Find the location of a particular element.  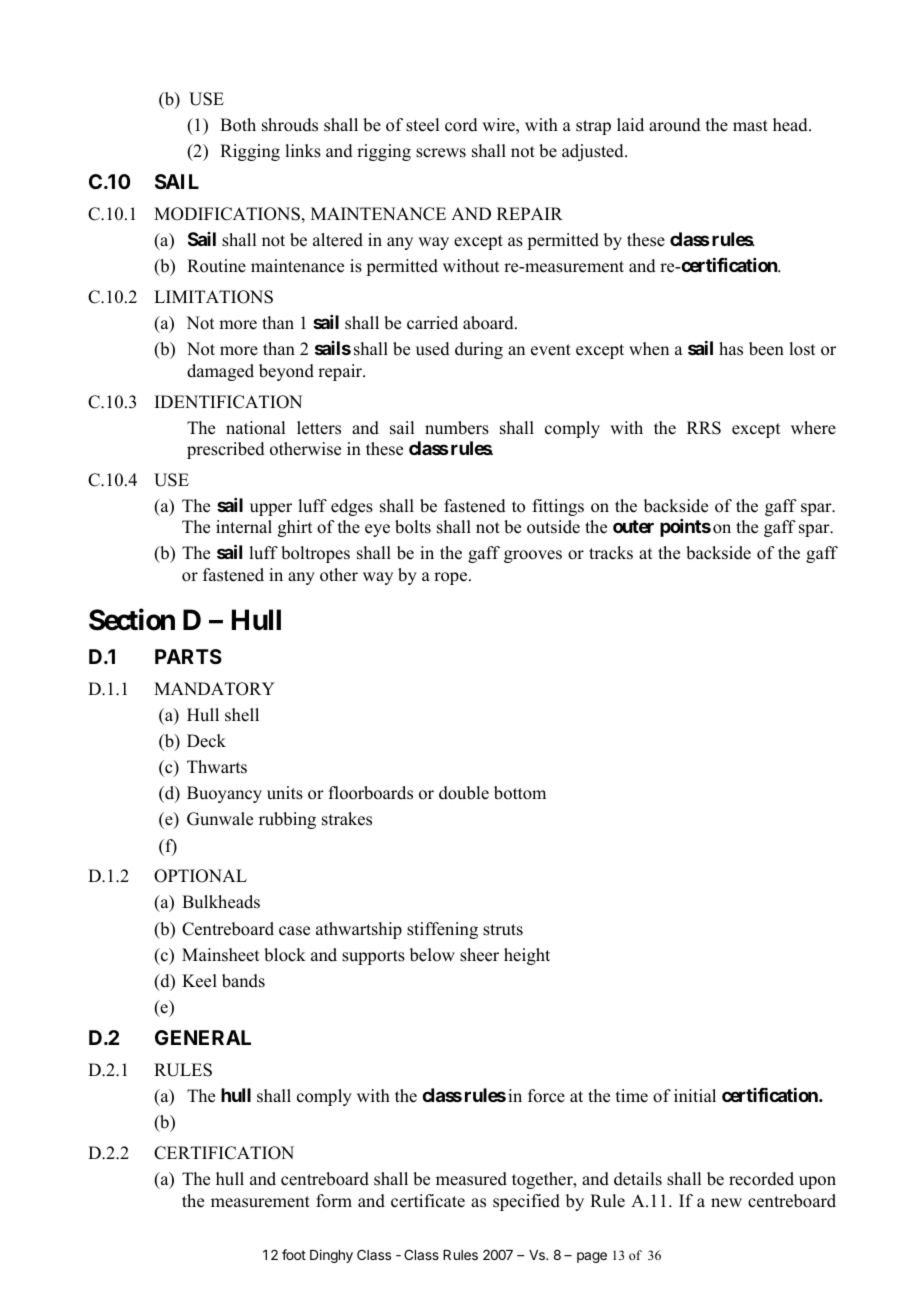

double is located at coordinates (464, 793).
